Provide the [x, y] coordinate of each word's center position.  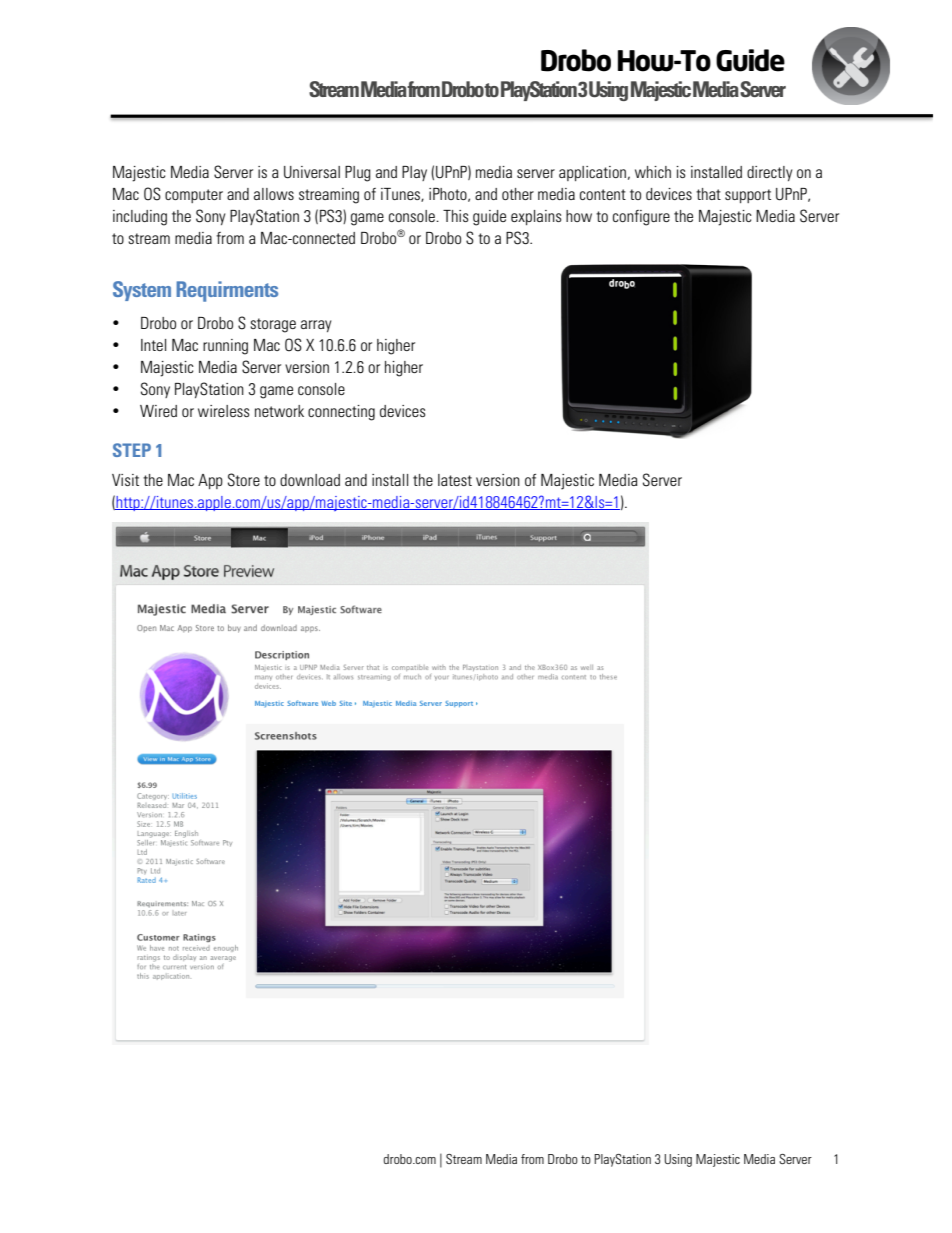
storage [273, 325]
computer [194, 196]
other [518, 194]
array [316, 326]
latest [455, 480]
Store [244, 480]
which [653, 172]
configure [641, 218]
